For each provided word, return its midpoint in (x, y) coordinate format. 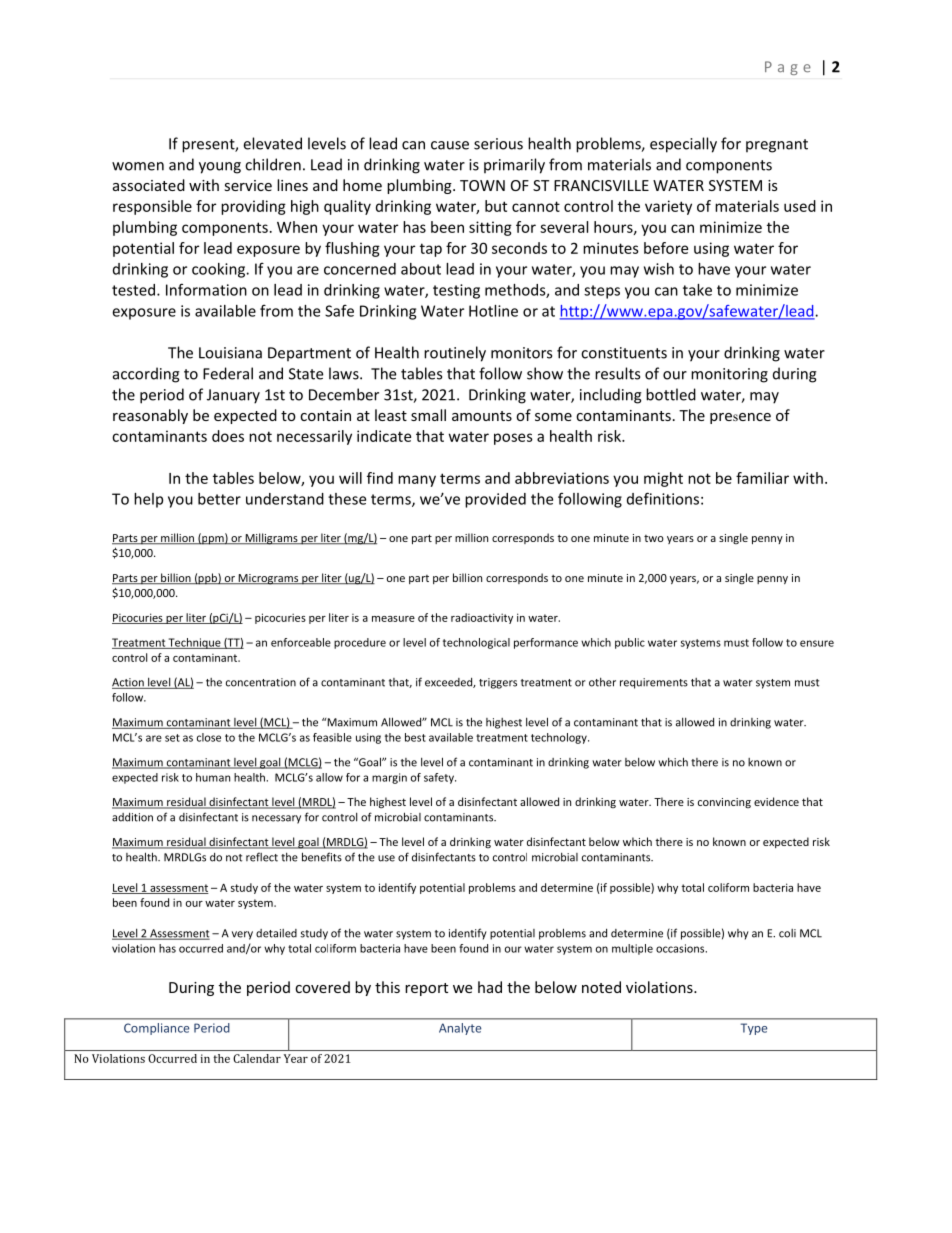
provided (495, 500)
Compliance (157, 1029)
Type (754, 1029)
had (490, 987)
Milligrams (271, 539)
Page (788, 68)
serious (498, 144)
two (654, 538)
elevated (272, 143)
